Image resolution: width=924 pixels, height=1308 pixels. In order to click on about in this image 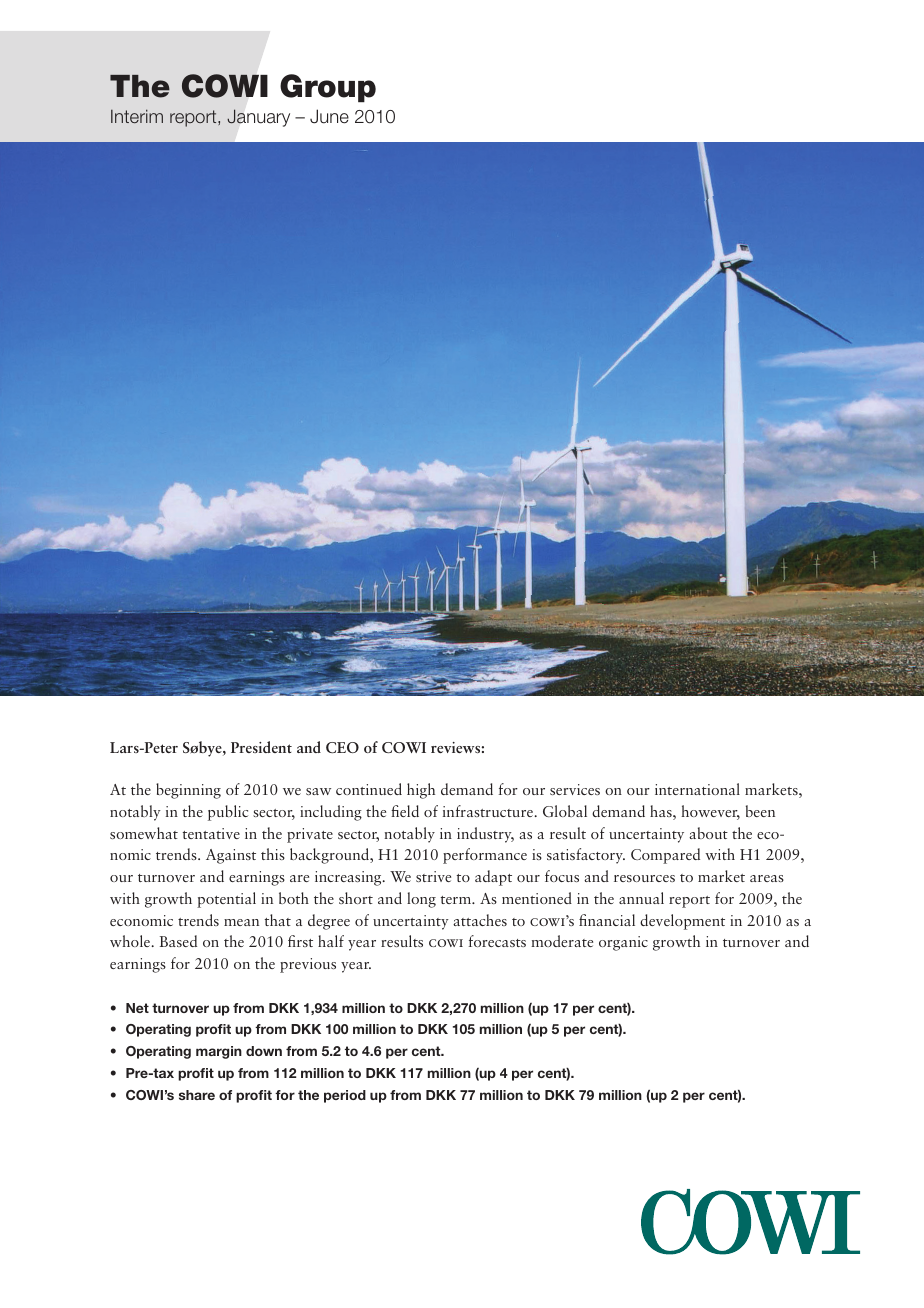, I will do `click(708, 833)`.
